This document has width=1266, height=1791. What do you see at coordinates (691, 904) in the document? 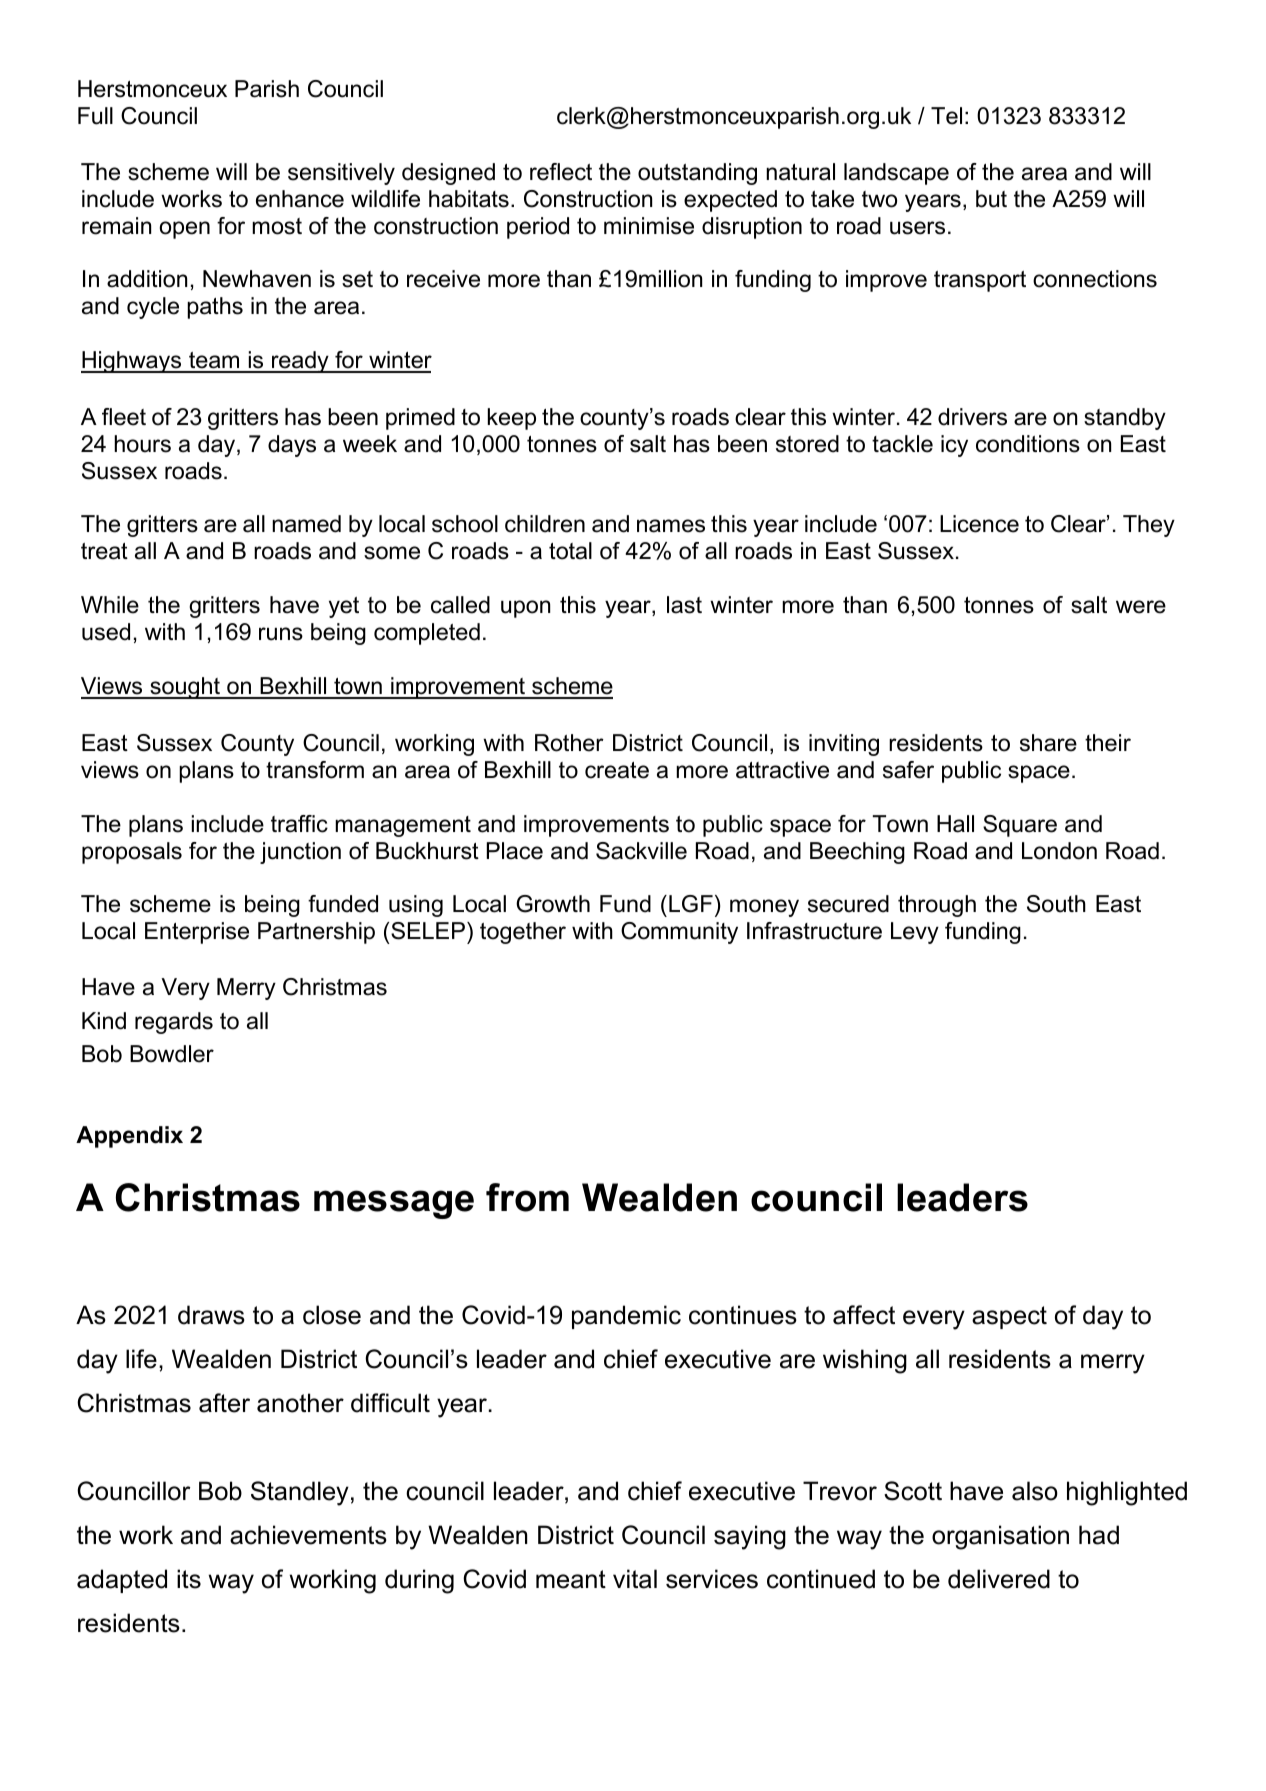
I see `LGF` at bounding box center [691, 904].
